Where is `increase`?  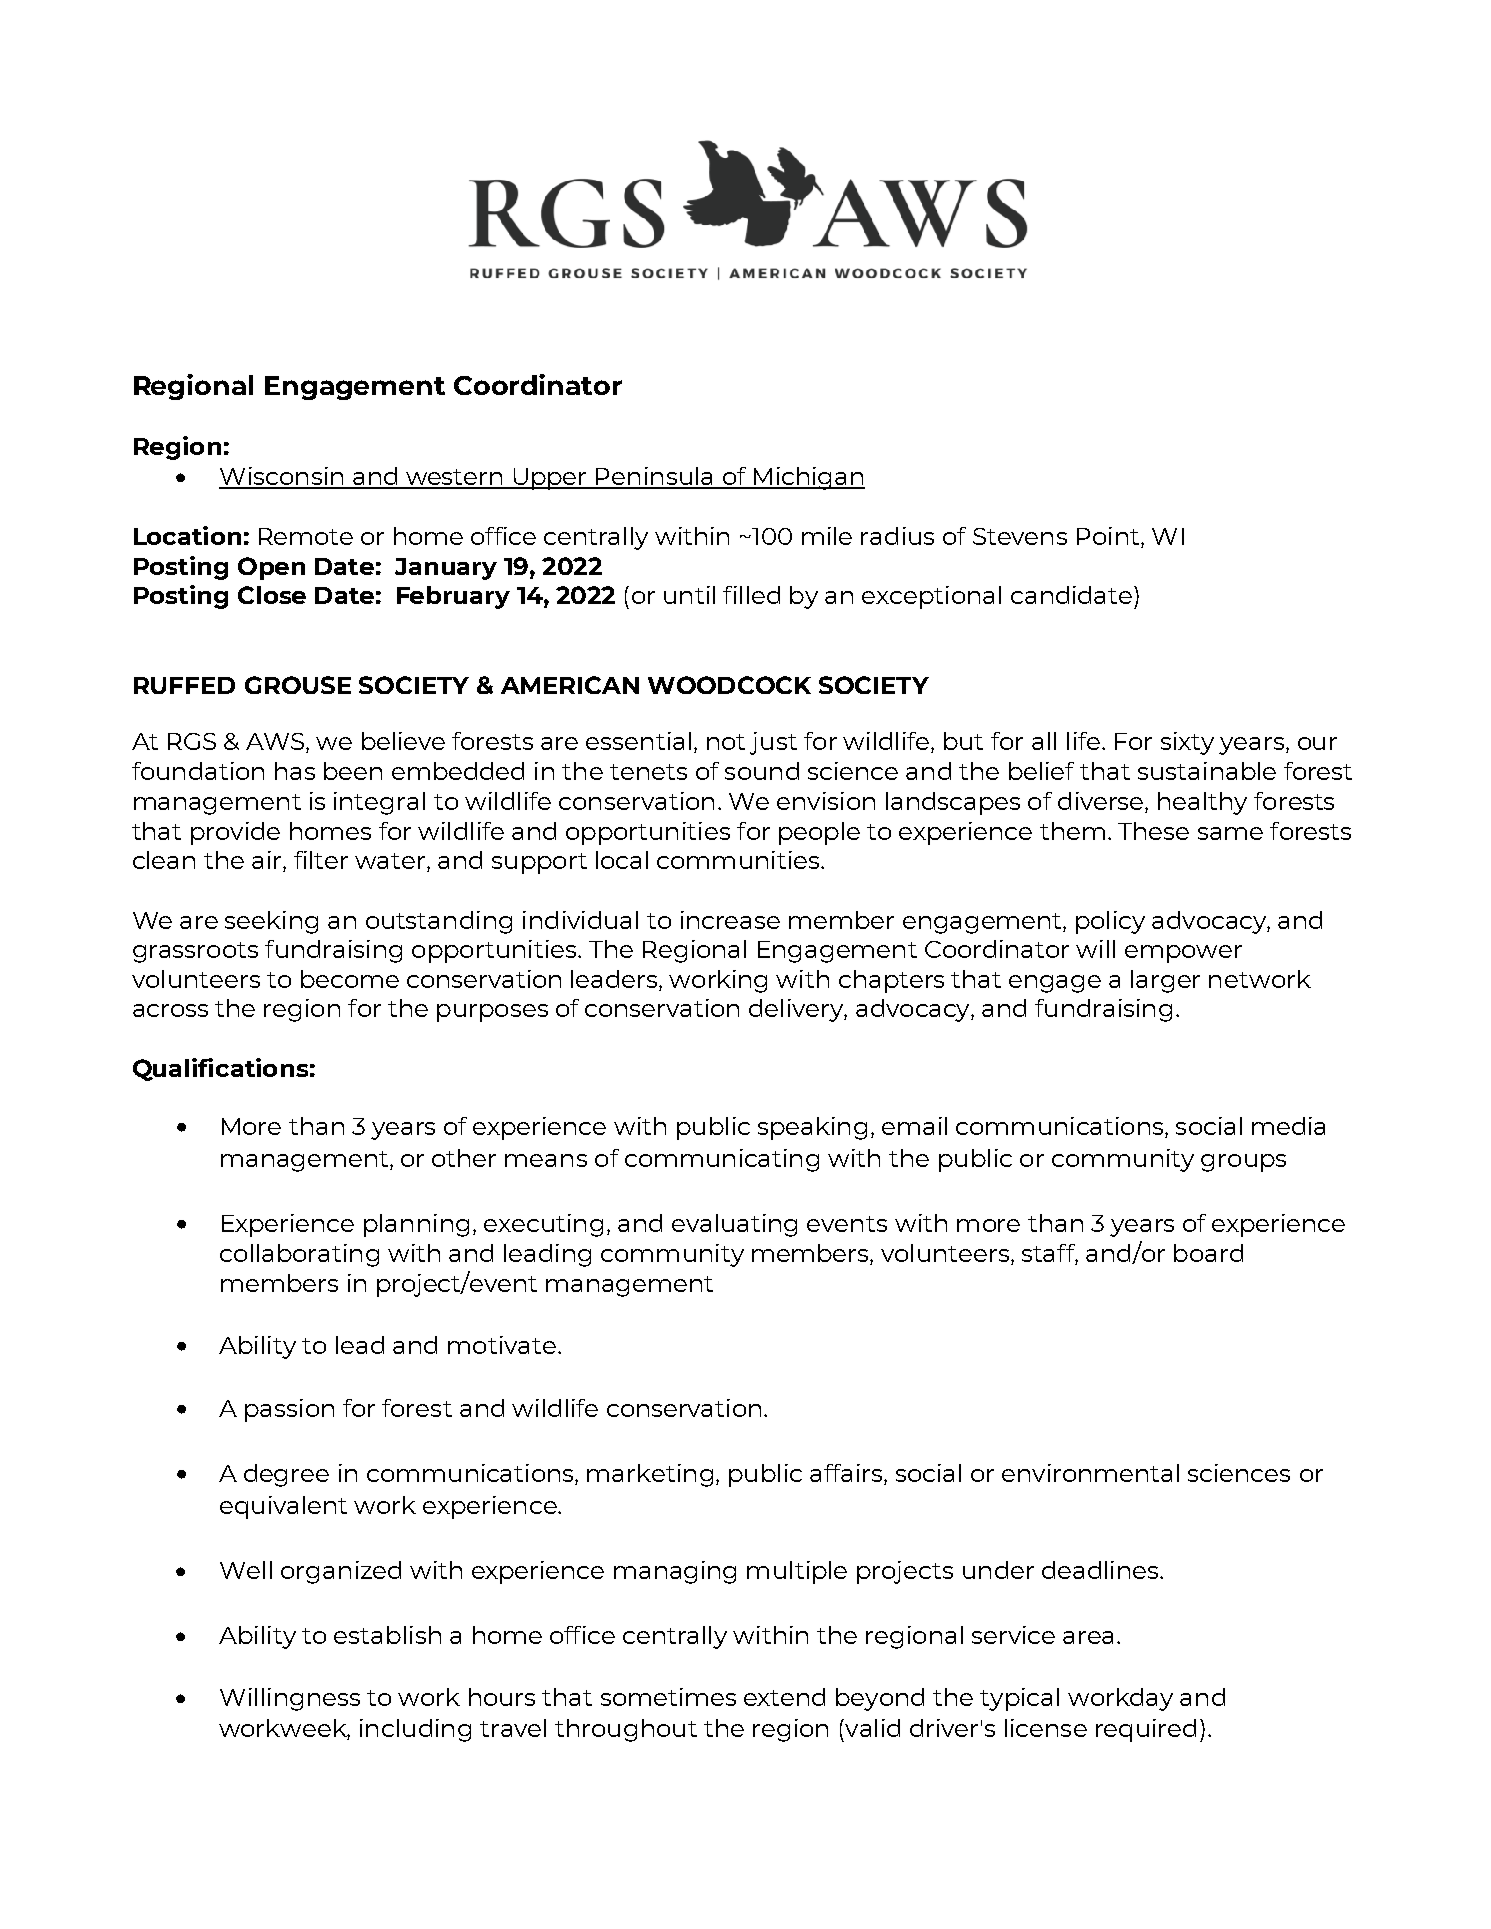 increase is located at coordinates (730, 920).
